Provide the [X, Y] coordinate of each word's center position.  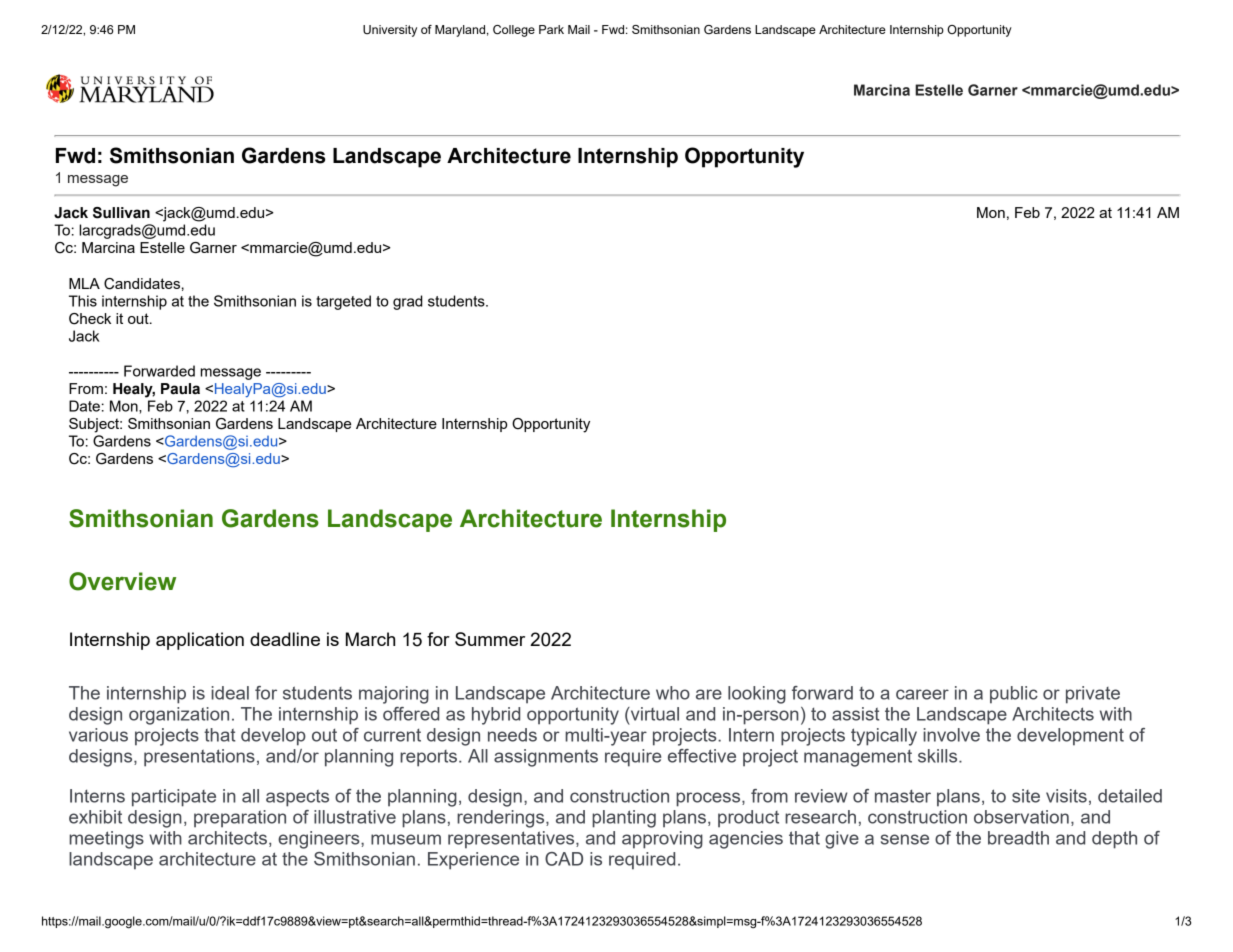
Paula [180, 389]
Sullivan [121, 213]
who [673, 693]
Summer [490, 639]
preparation [240, 819]
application [200, 641]
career [922, 694]
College [514, 31]
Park [551, 29]
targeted [343, 302]
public [1014, 695]
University [390, 31]
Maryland [460, 31]
